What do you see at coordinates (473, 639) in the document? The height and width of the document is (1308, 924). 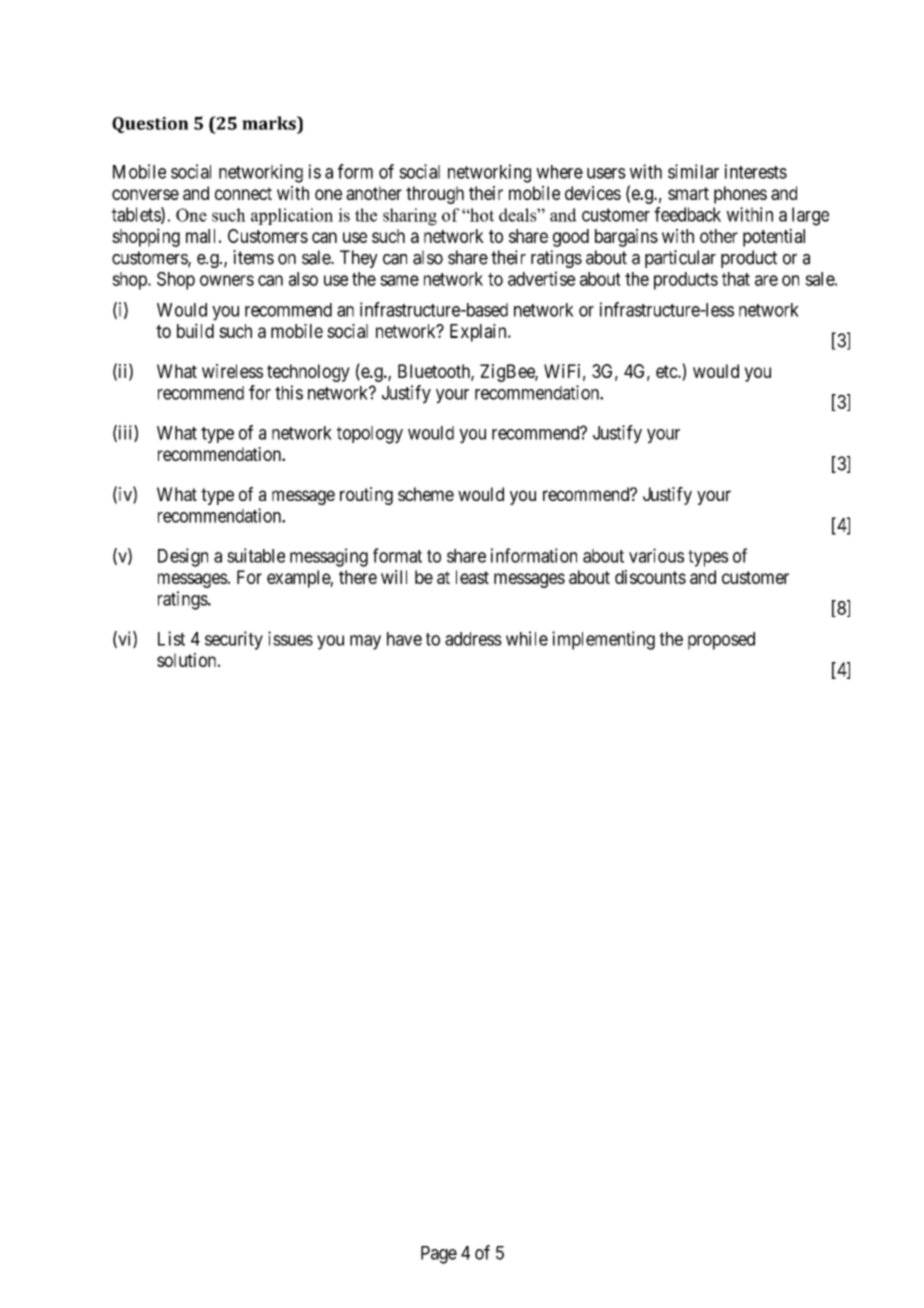 I see `address` at bounding box center [473, 639].
